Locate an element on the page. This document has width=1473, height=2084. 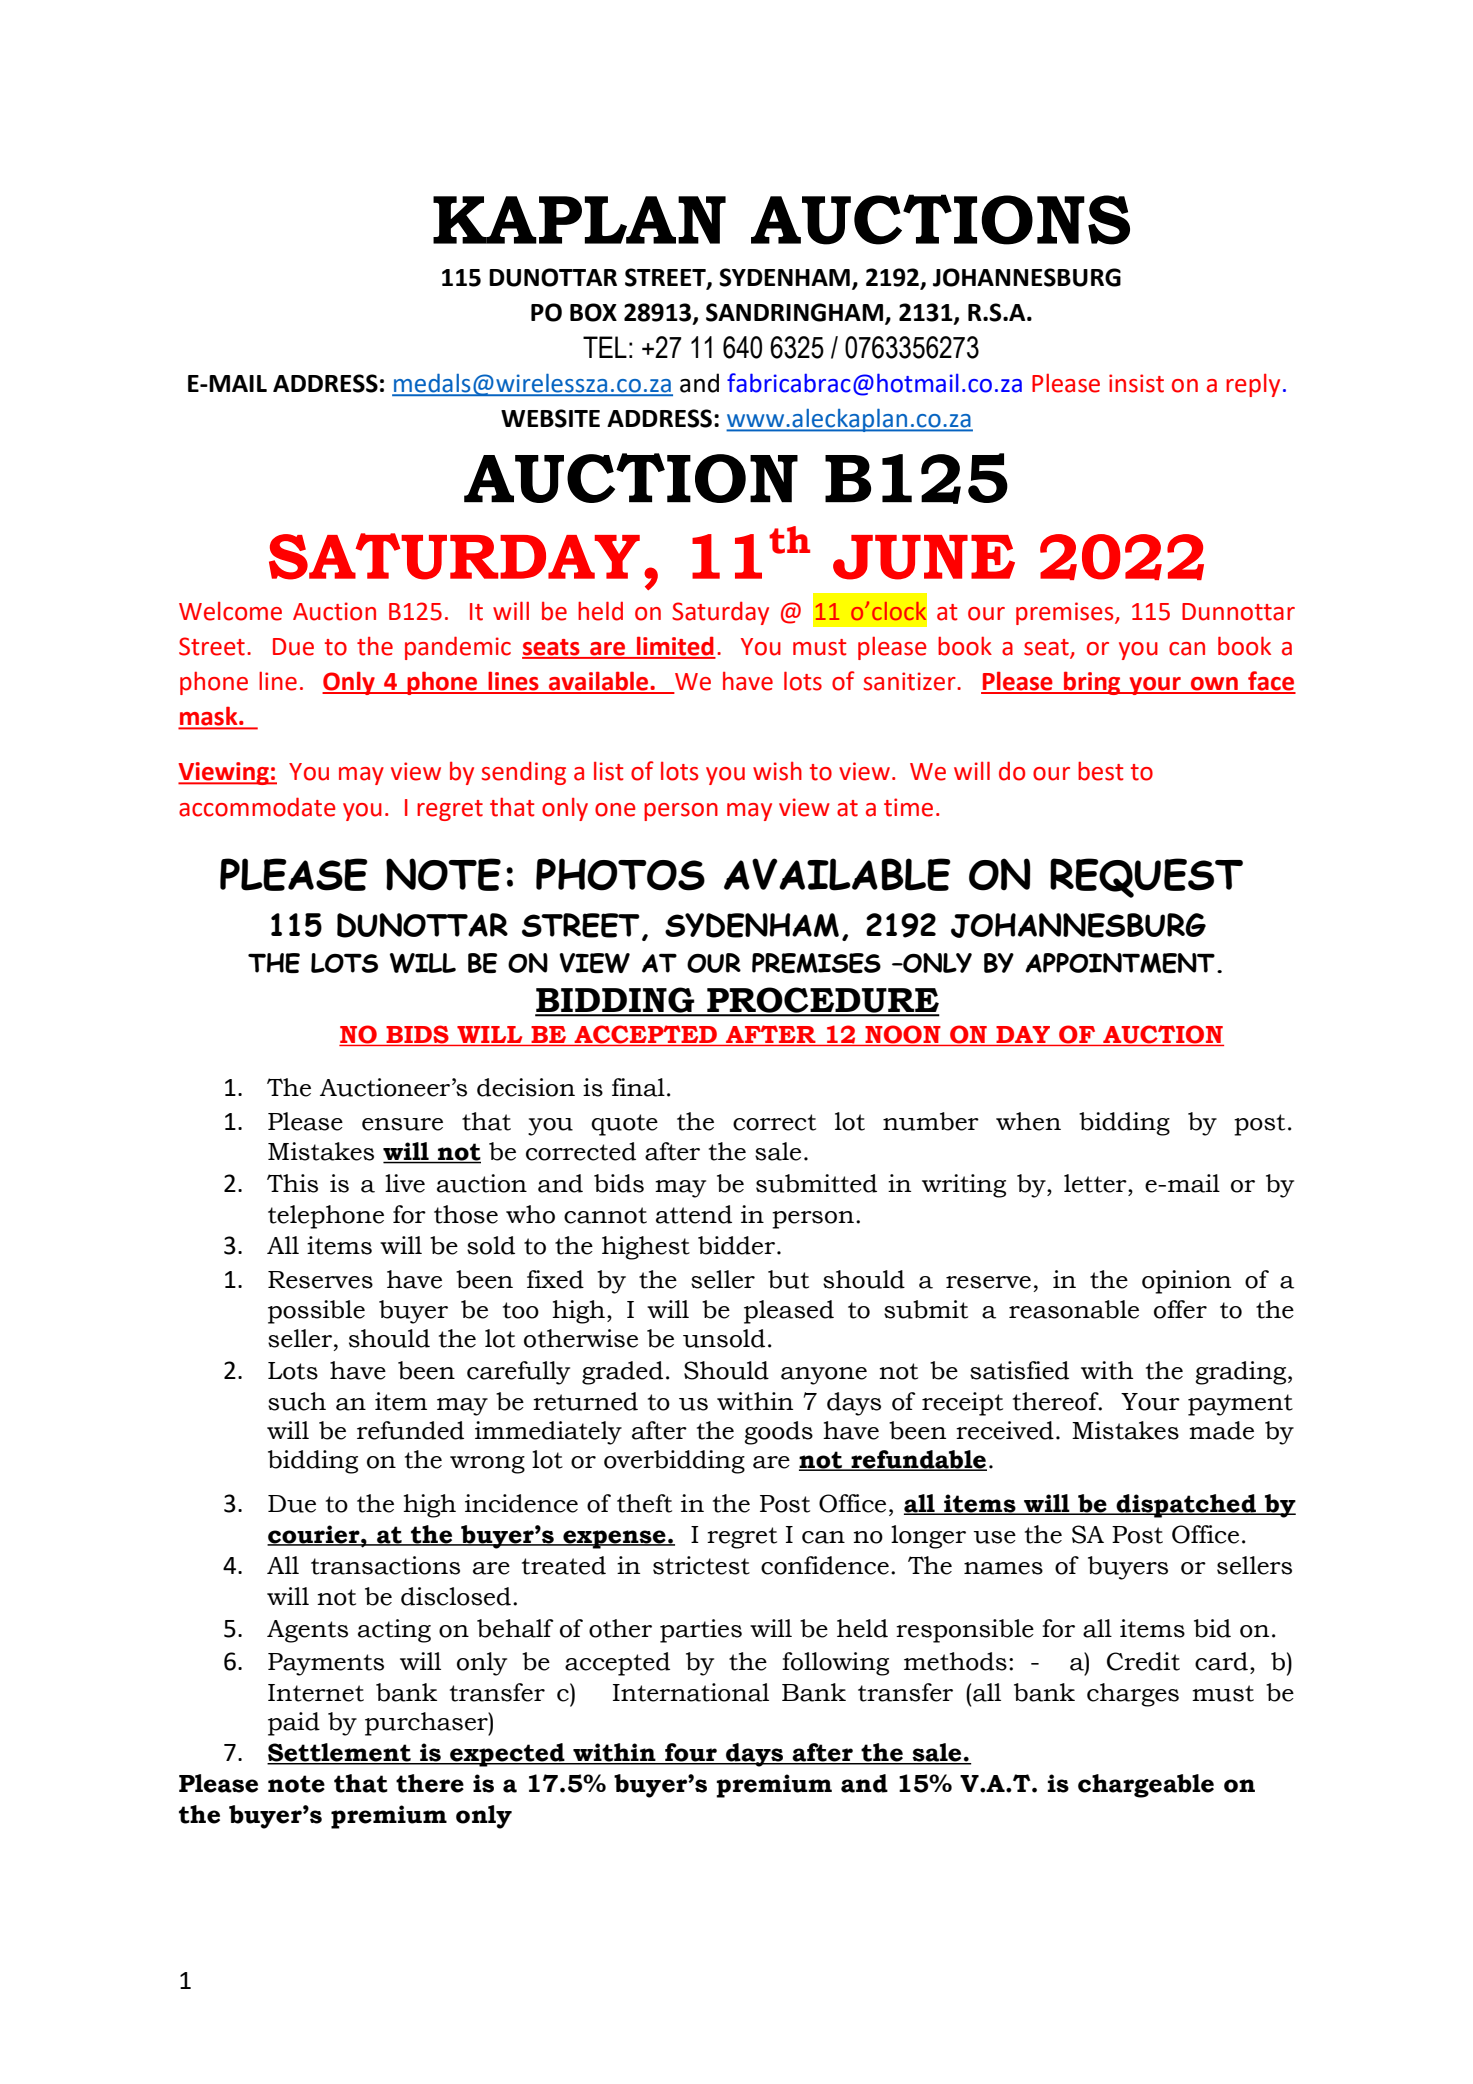
BOX is located at coordinates (593, 312).
